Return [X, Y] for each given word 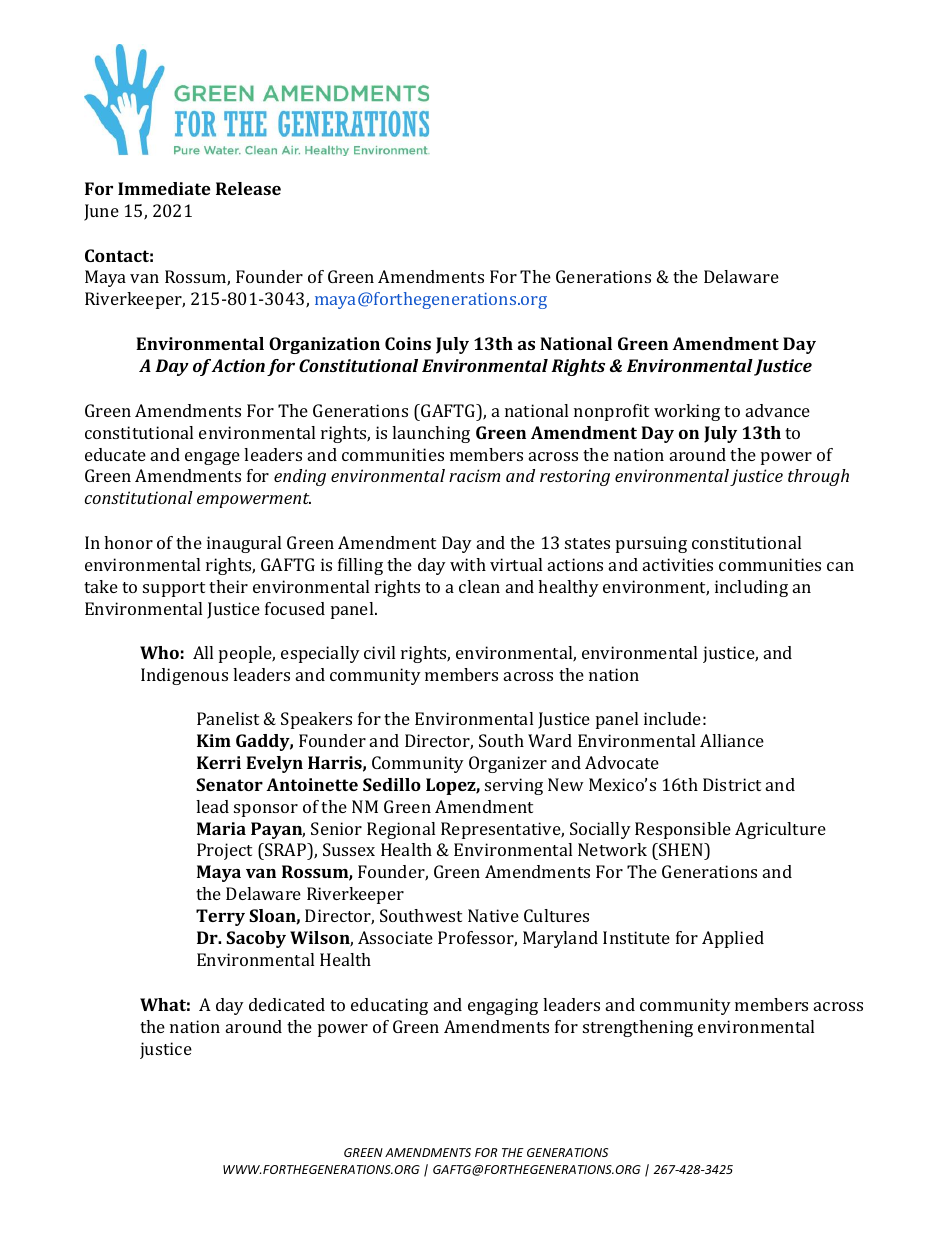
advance [778, 410]
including [751, 588]
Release [248, 188]
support [174, 589]
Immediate [164, 188]
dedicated [287, 1004]
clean [479, 586]
